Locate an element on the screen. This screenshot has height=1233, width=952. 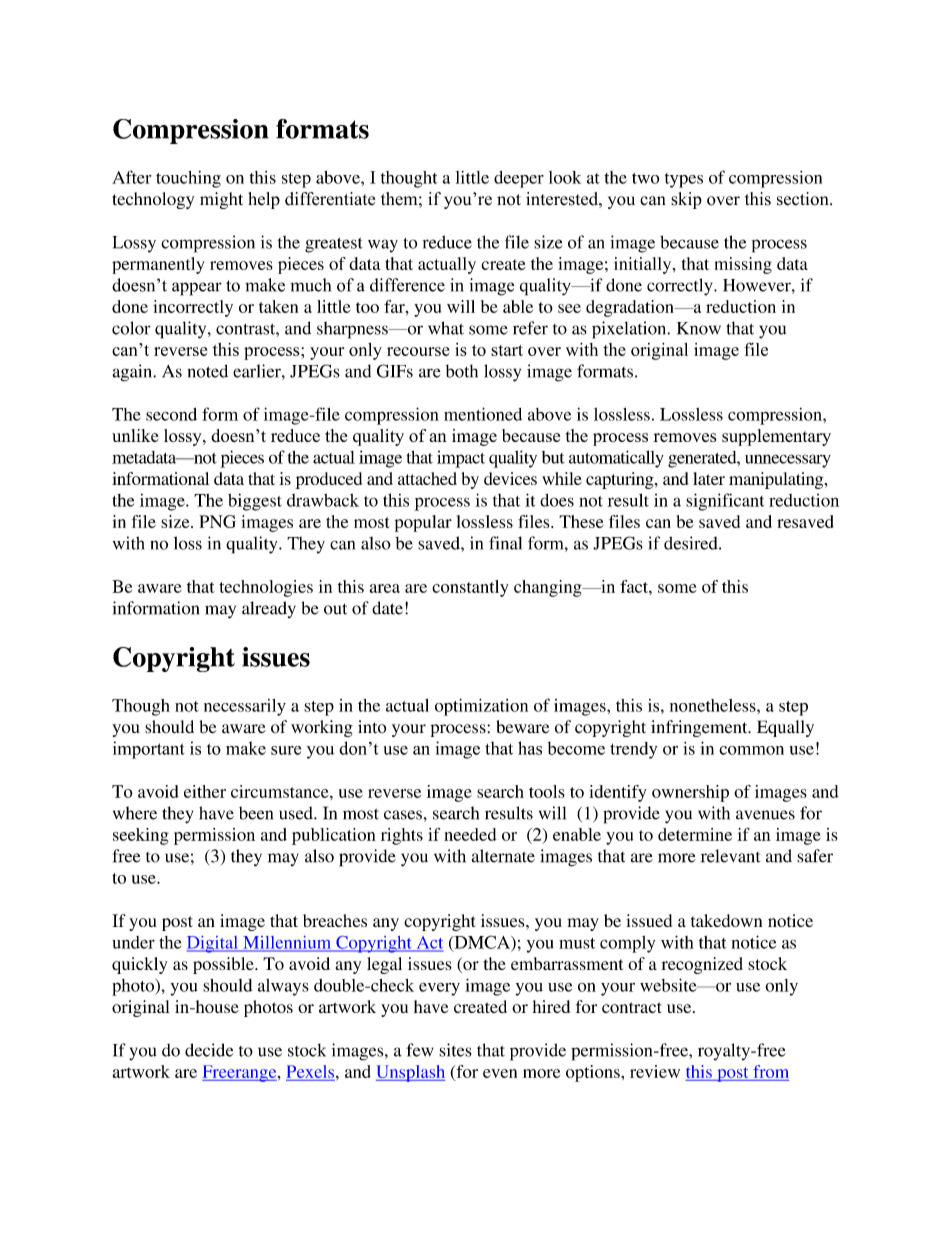
decide is located at coordinates (209, 1050).
